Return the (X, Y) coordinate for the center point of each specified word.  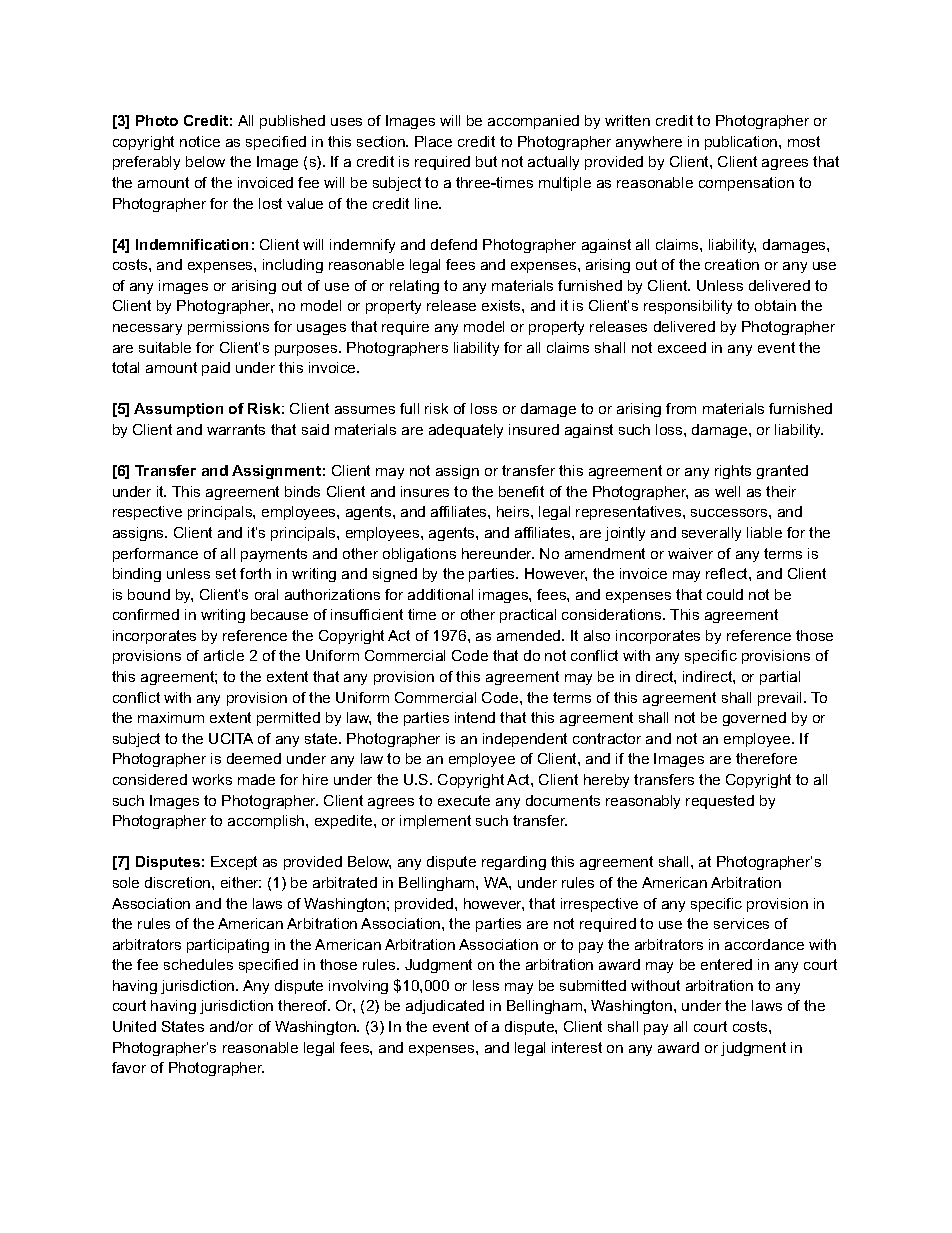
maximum (171, 717)
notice (200, 141)
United (134, 1026)
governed (754, 719)
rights (733, 472)
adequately (466, 431)
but (486, 161)
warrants (236, 429)
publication (742, 143)
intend (475, 717)
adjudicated (445, 1007)
